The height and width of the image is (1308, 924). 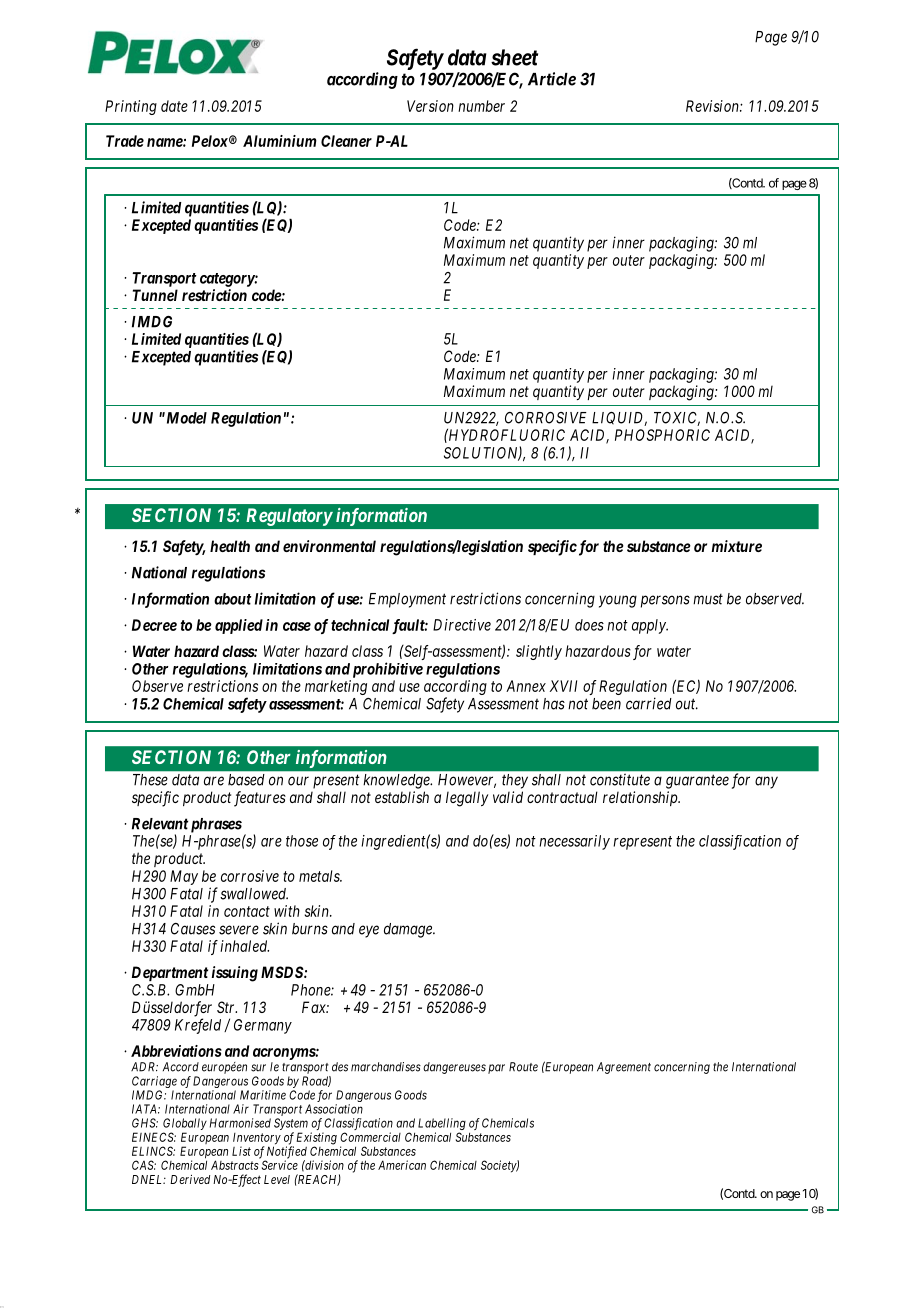 What do you see at coordinates (185, 1125) in the image?
I see `Globally` at bounding box center [185, 1125].
